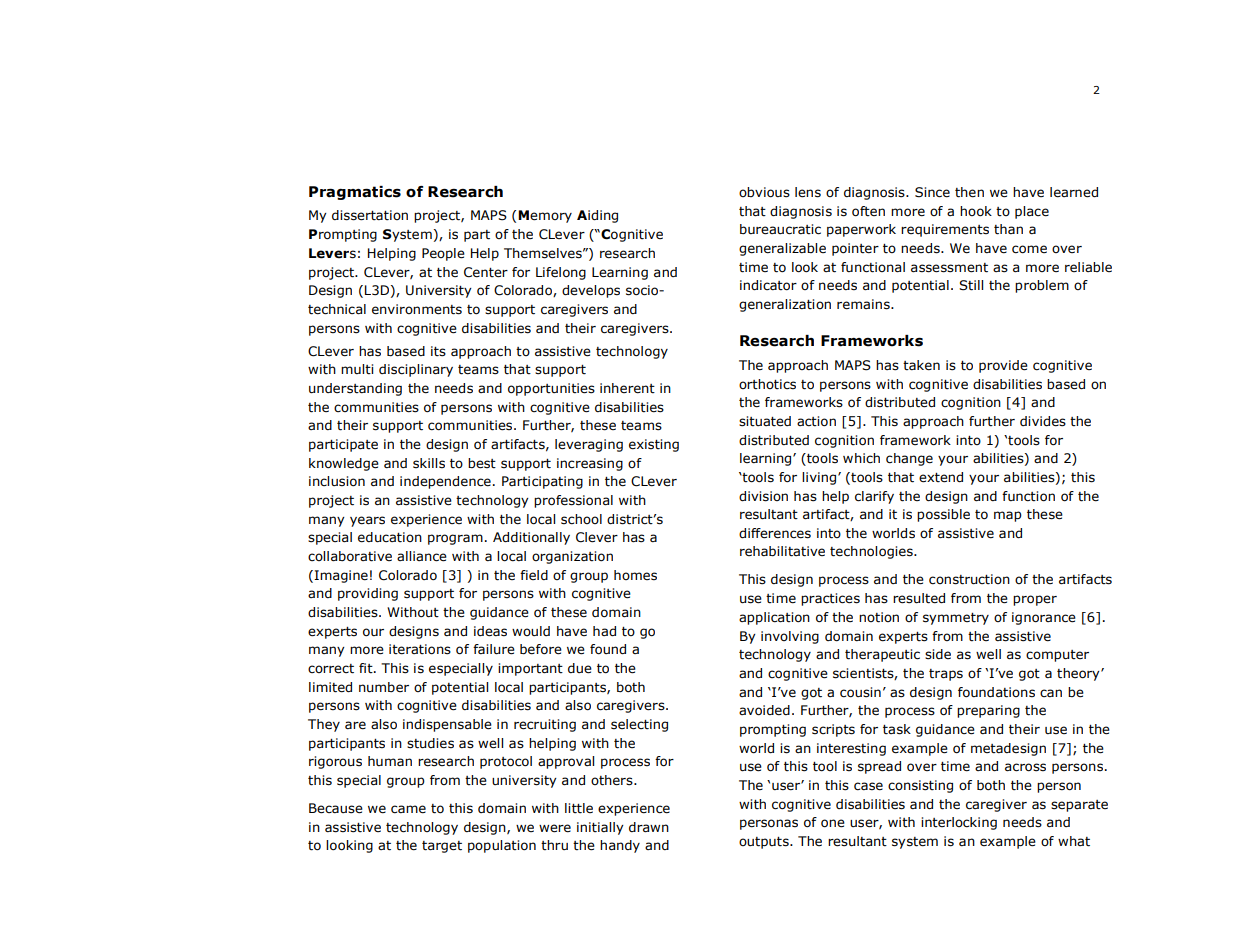 The height and width of the image is (952, 1233). I want to click on avoided, so click(764, 710).
